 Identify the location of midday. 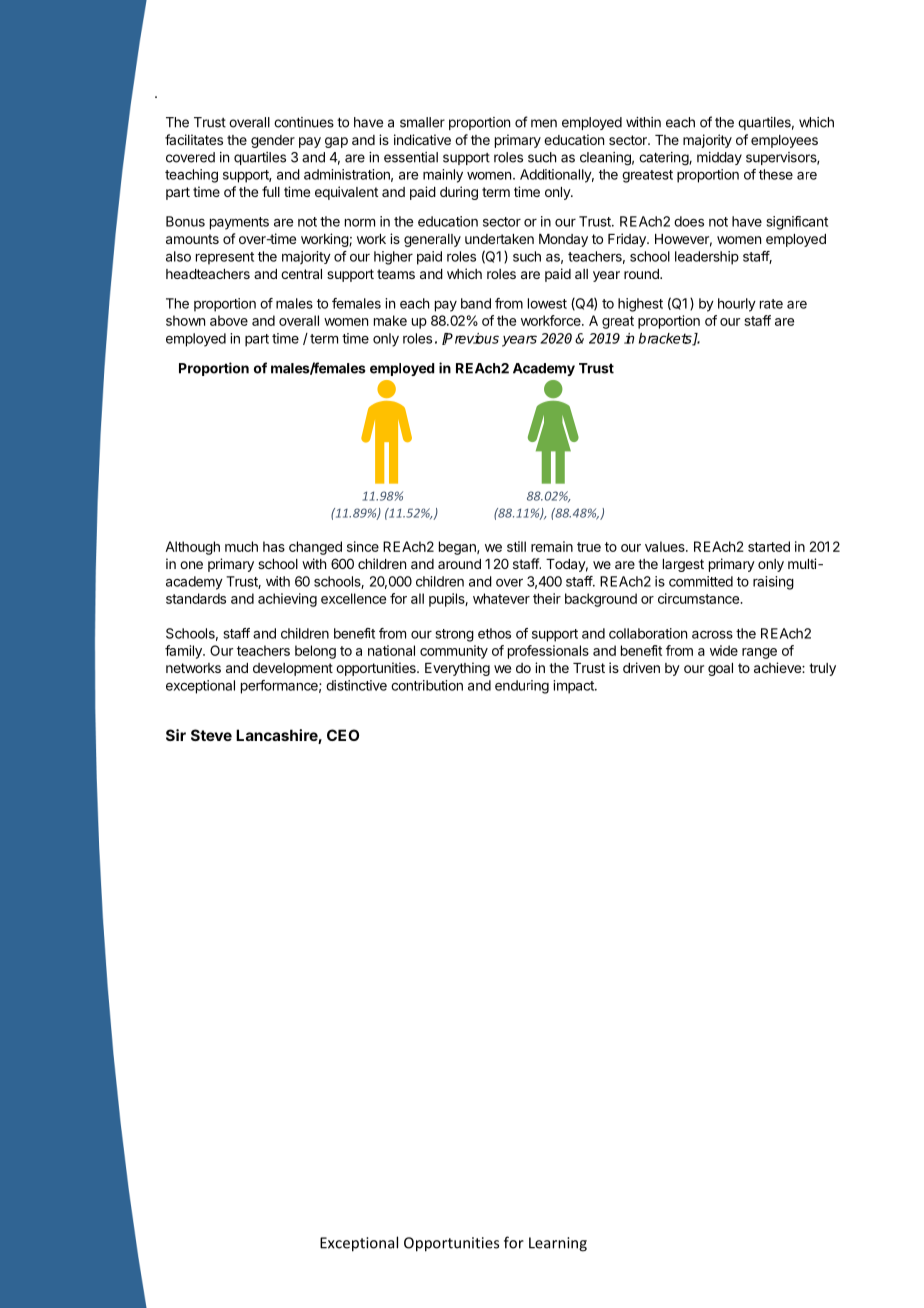
(719, 158).
